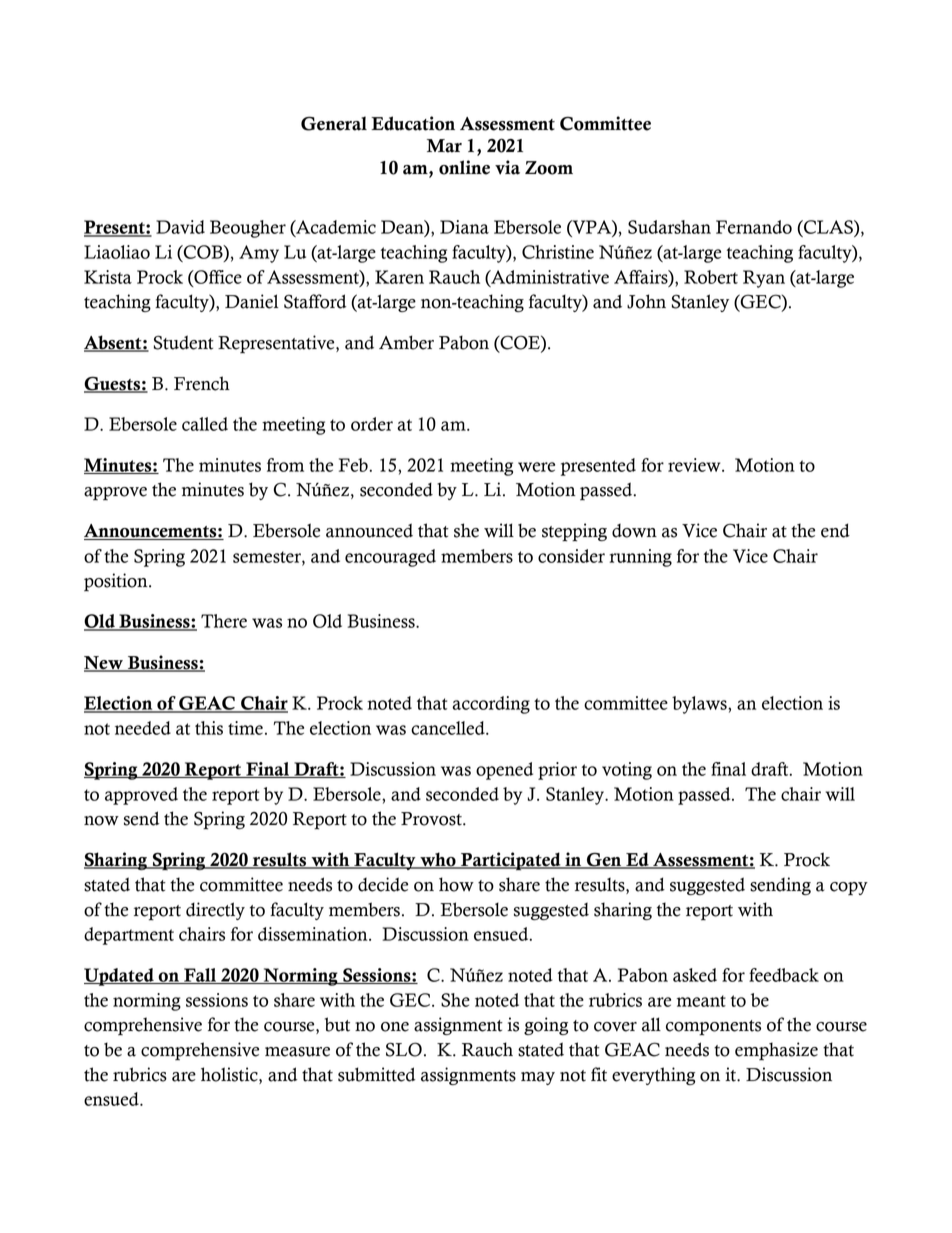 This screenshot has height=1233, width=952. What do you see at coordinates (464, 167) in the screenshot?
I see `online` at bounding box center [464, 167].
